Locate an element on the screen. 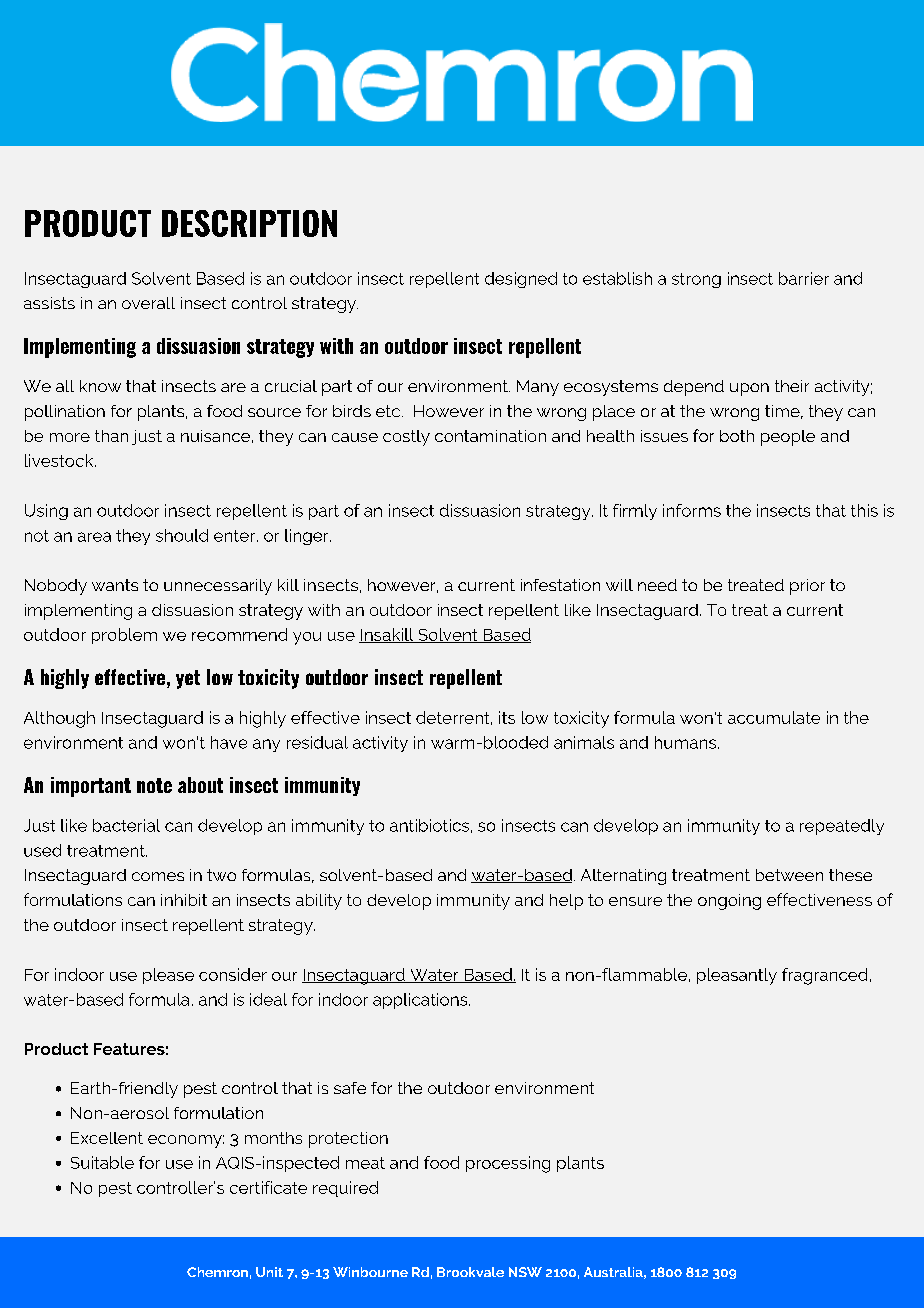 This screenshot has height=1308, width=924. prior is located at coordinates (807, 587).
